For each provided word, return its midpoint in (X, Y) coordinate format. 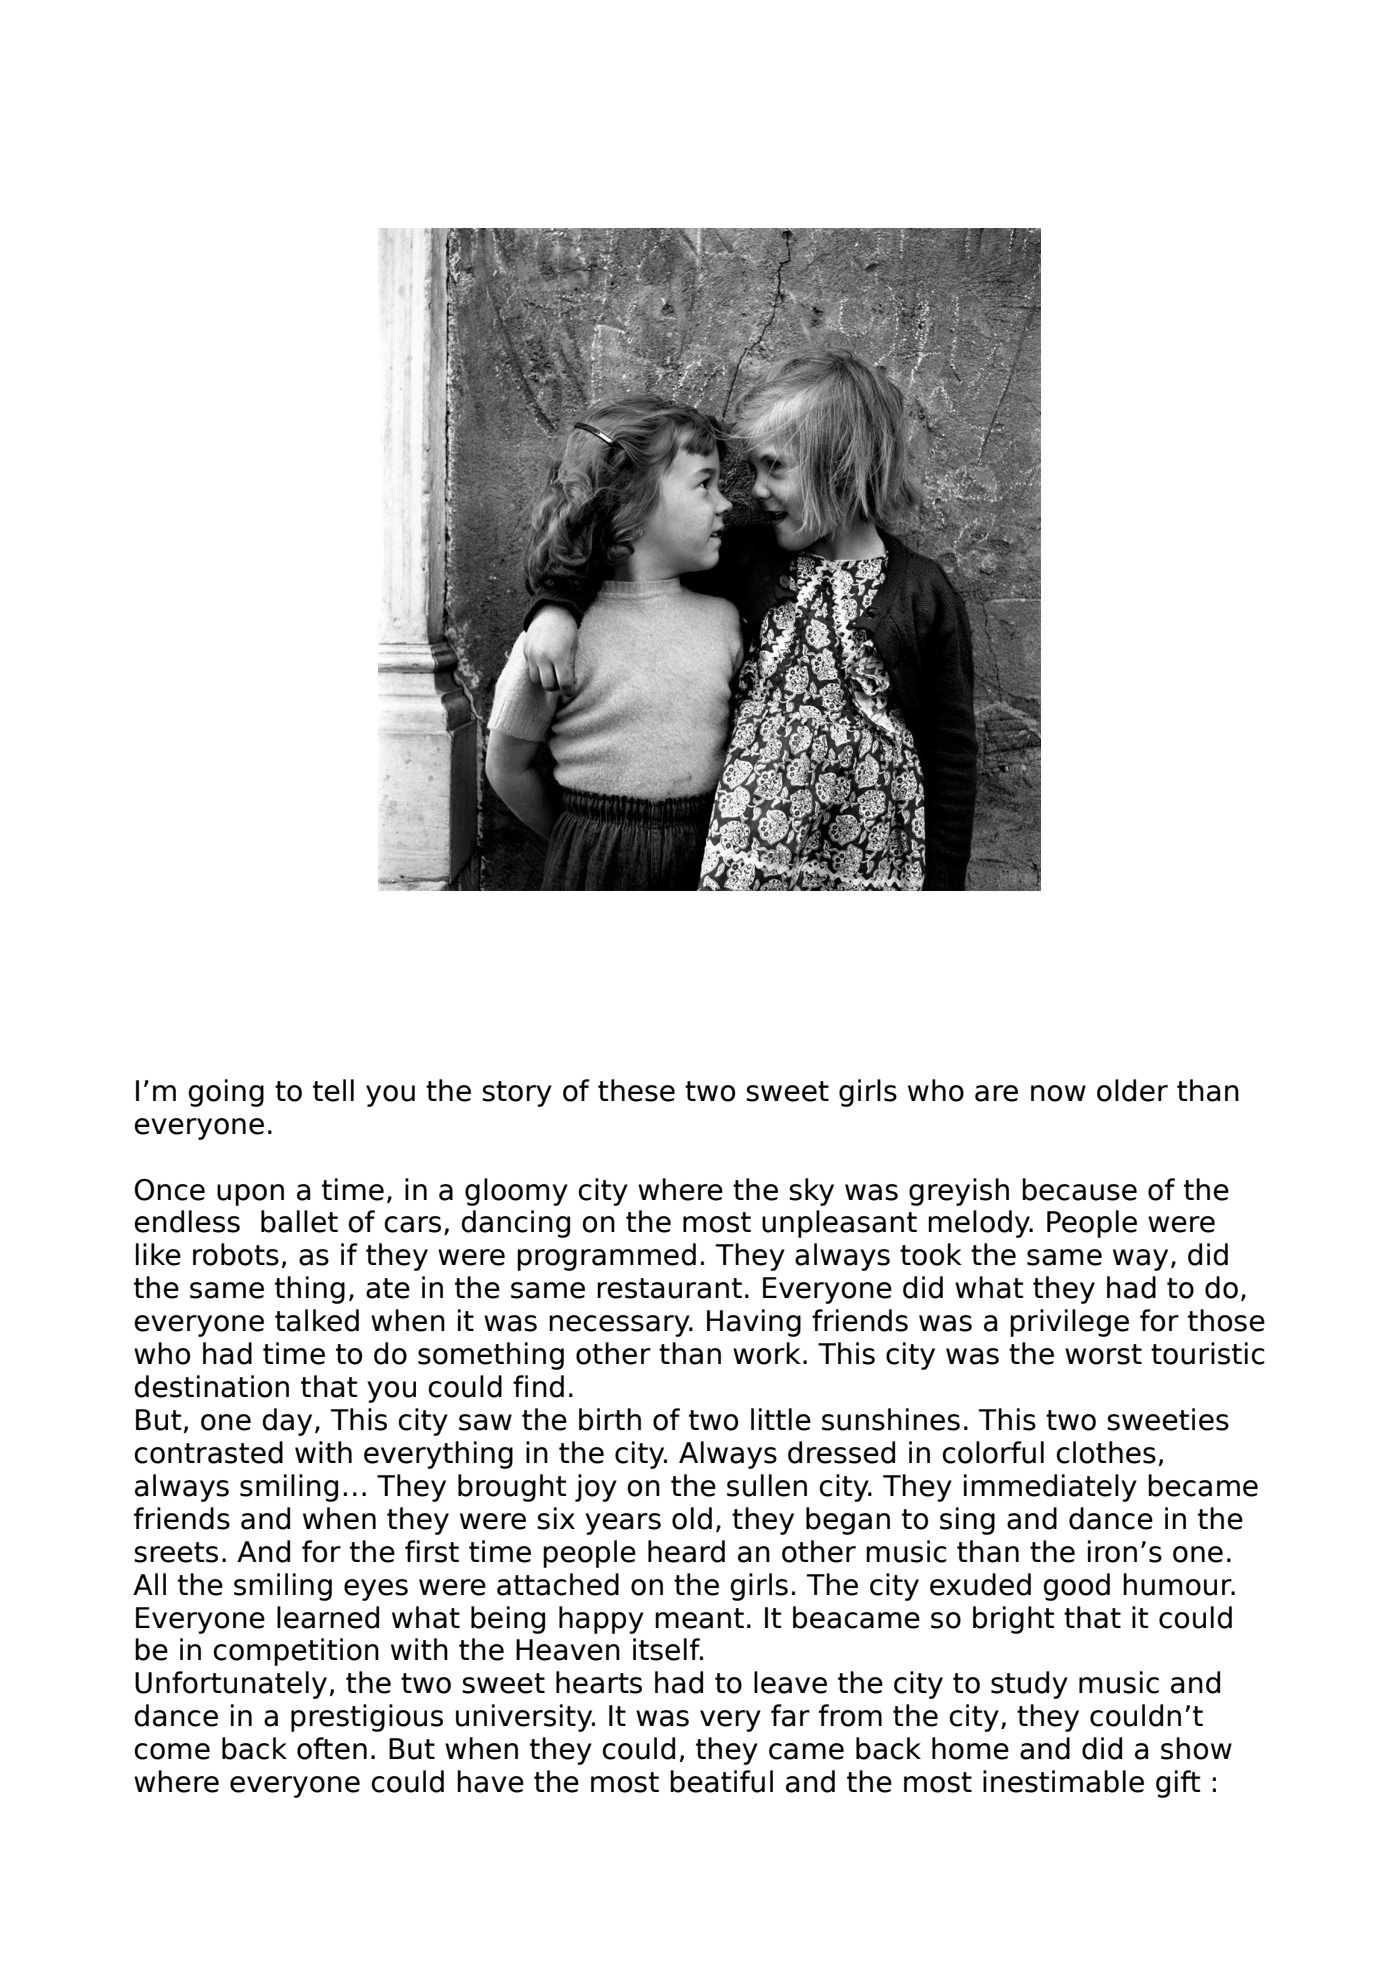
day (287, 1422)
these (636, 1090)
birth (610, 1419)
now (1058, 1093)
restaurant (669, 1288)
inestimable (1063, 1781)
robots (236, 1254)
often (332, 1748)
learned (328, 1617)
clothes (1106, 1452)
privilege (1069, 1323)
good (1076, 1587)
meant (699, 1618)
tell (333, 1090)
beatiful (721, 1781)
